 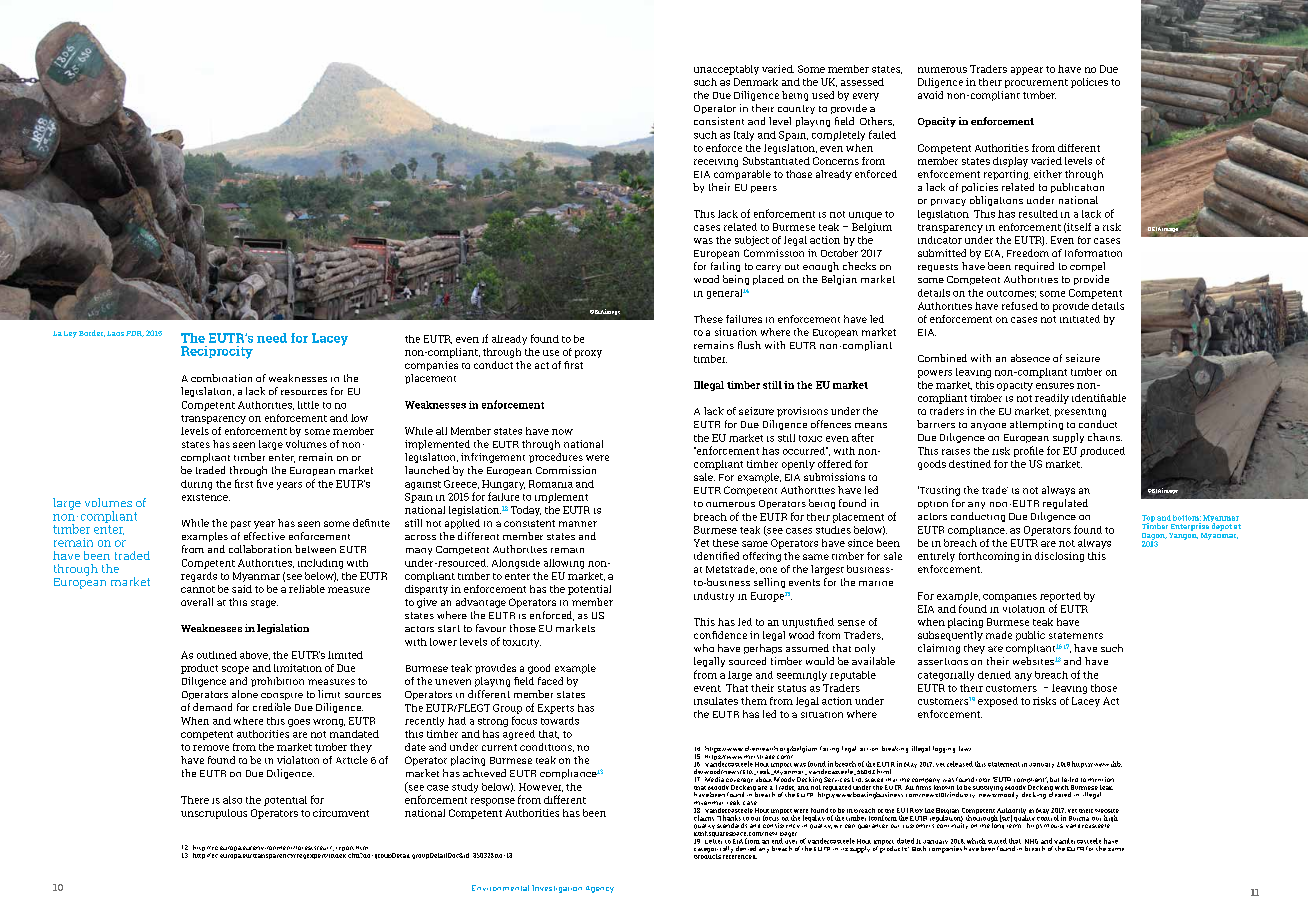 What do you see at coordinates (551, 484) in the document?
I see `Romania` at bounding box center [551, 484].
